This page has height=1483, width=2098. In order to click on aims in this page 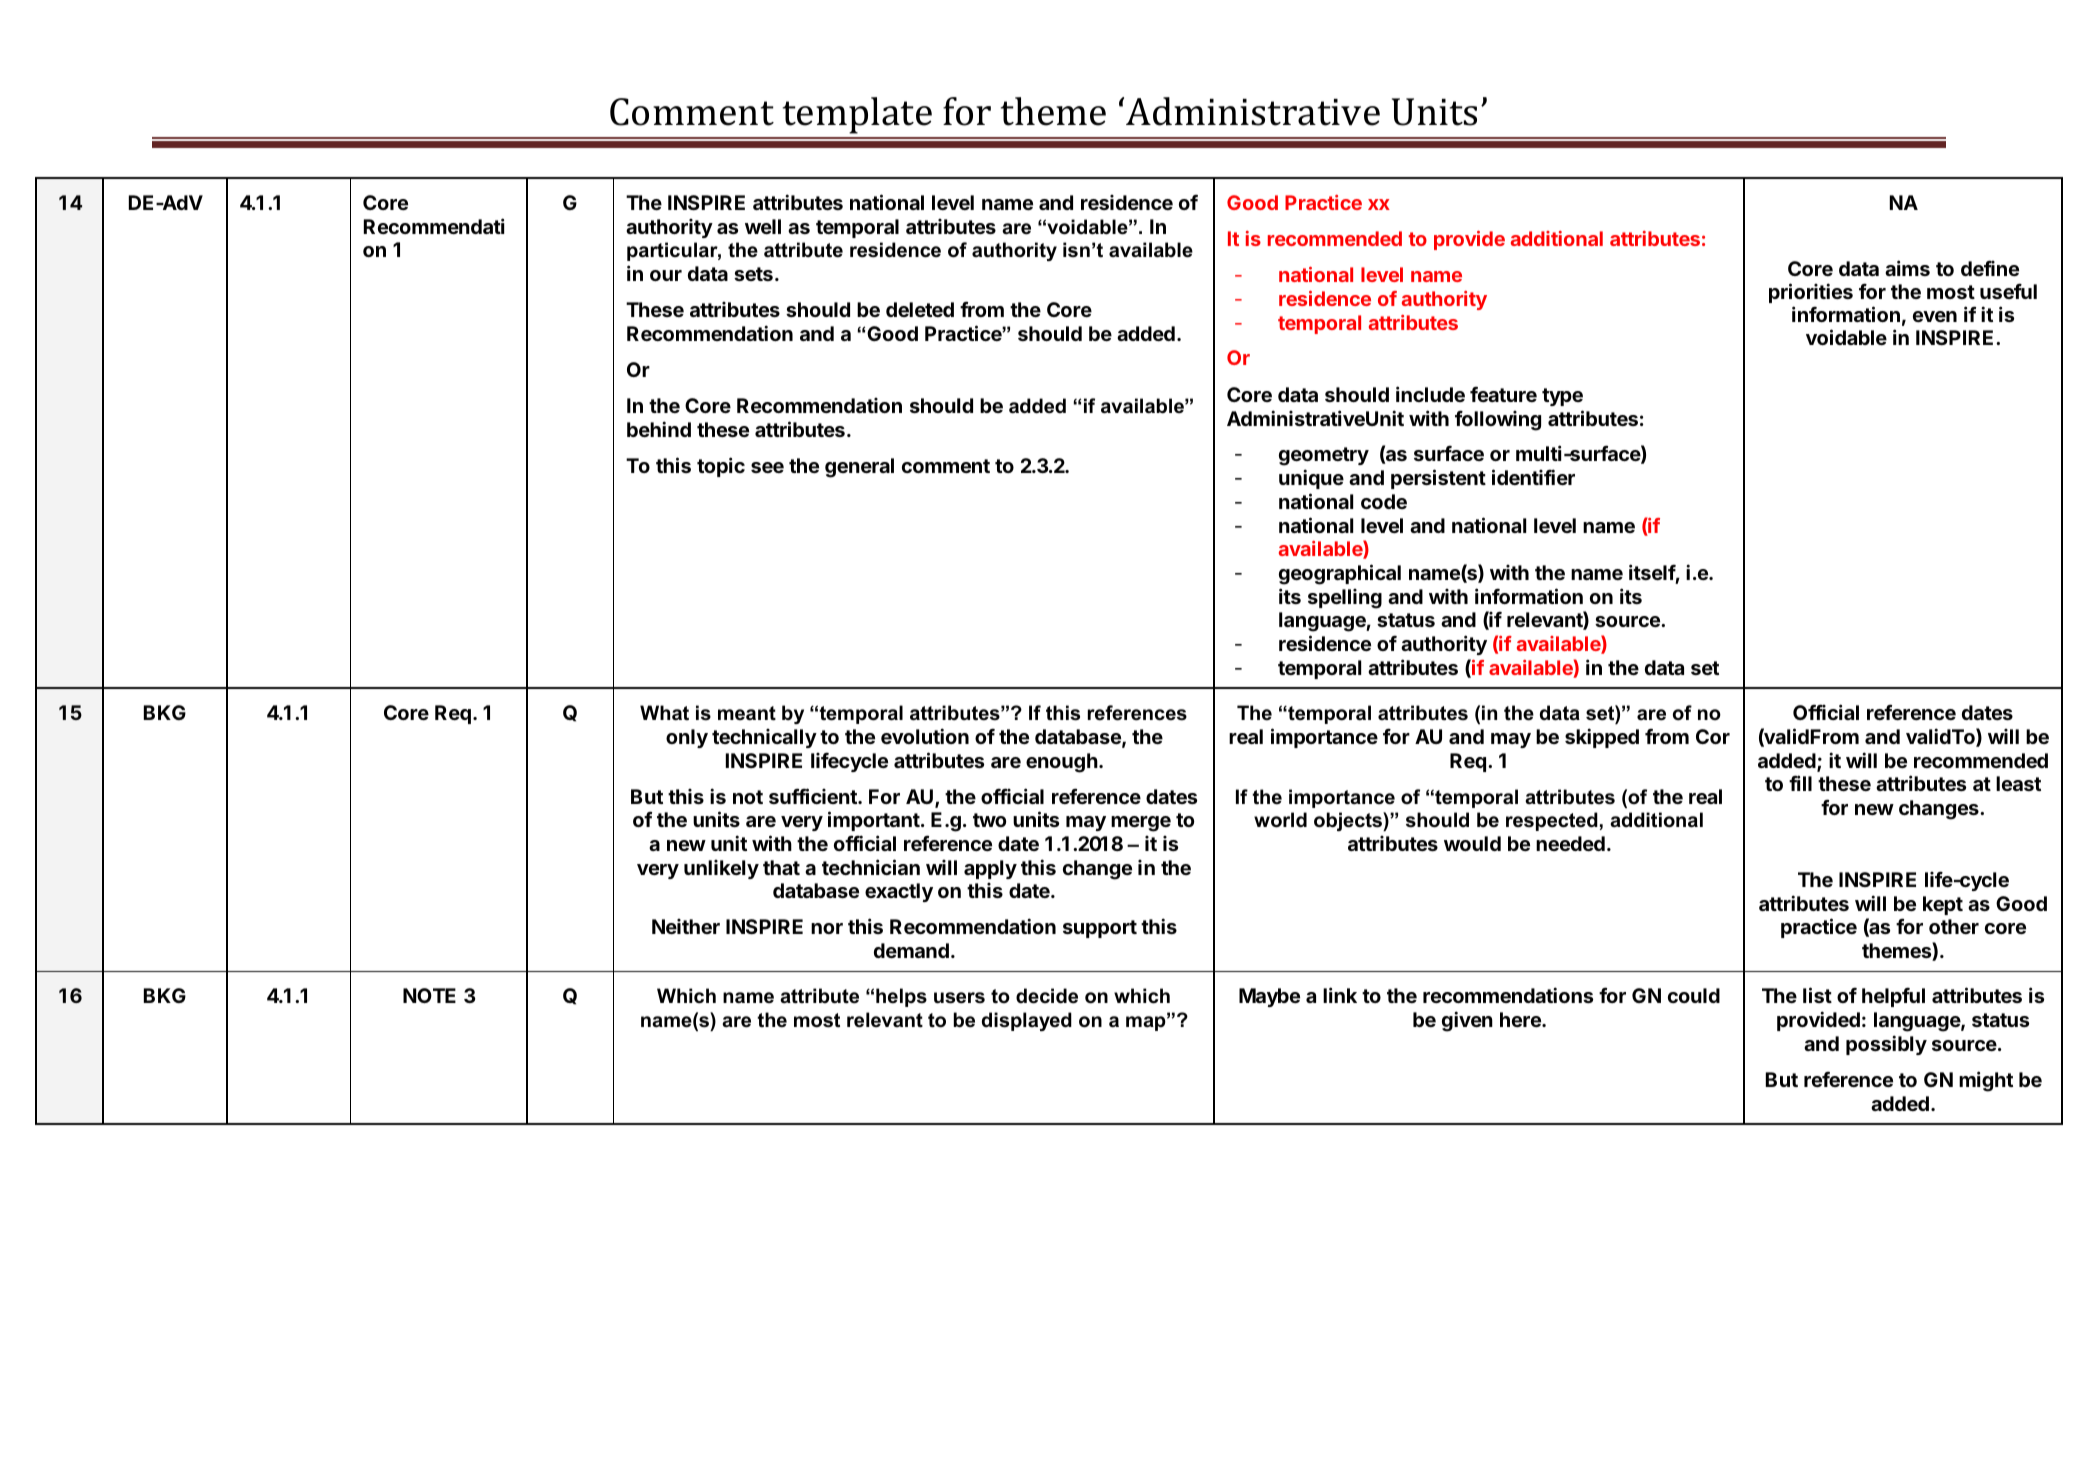, I will do `click(1907, 268)`.
